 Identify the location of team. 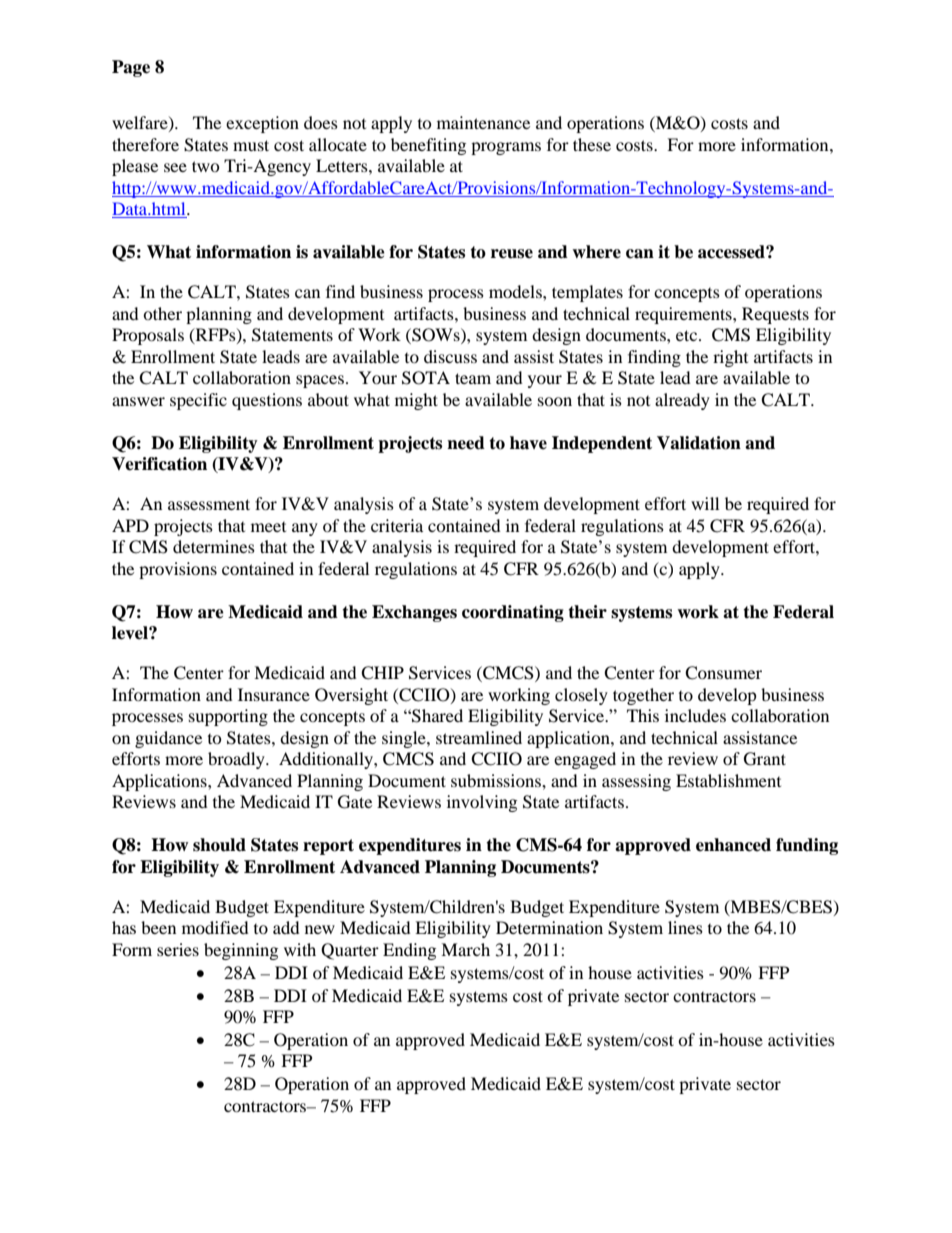
(473, 378).
